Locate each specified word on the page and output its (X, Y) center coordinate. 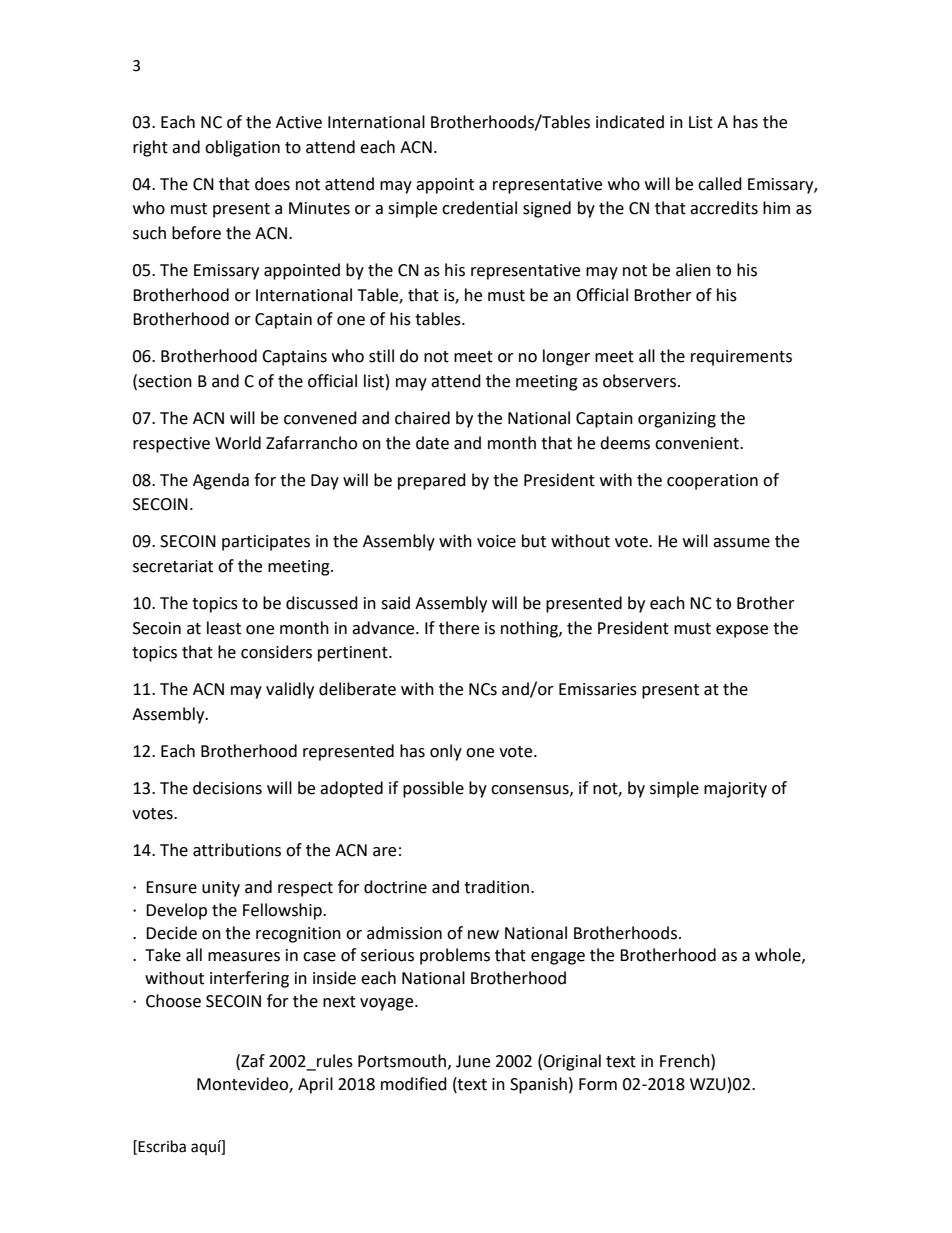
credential (479, 208)
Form (598, 1084)
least (224, 628)
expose (742, 631)
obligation (242, 148)
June (473, 1061)
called (720, 184)
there (459, 628)
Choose (173, 1001)
